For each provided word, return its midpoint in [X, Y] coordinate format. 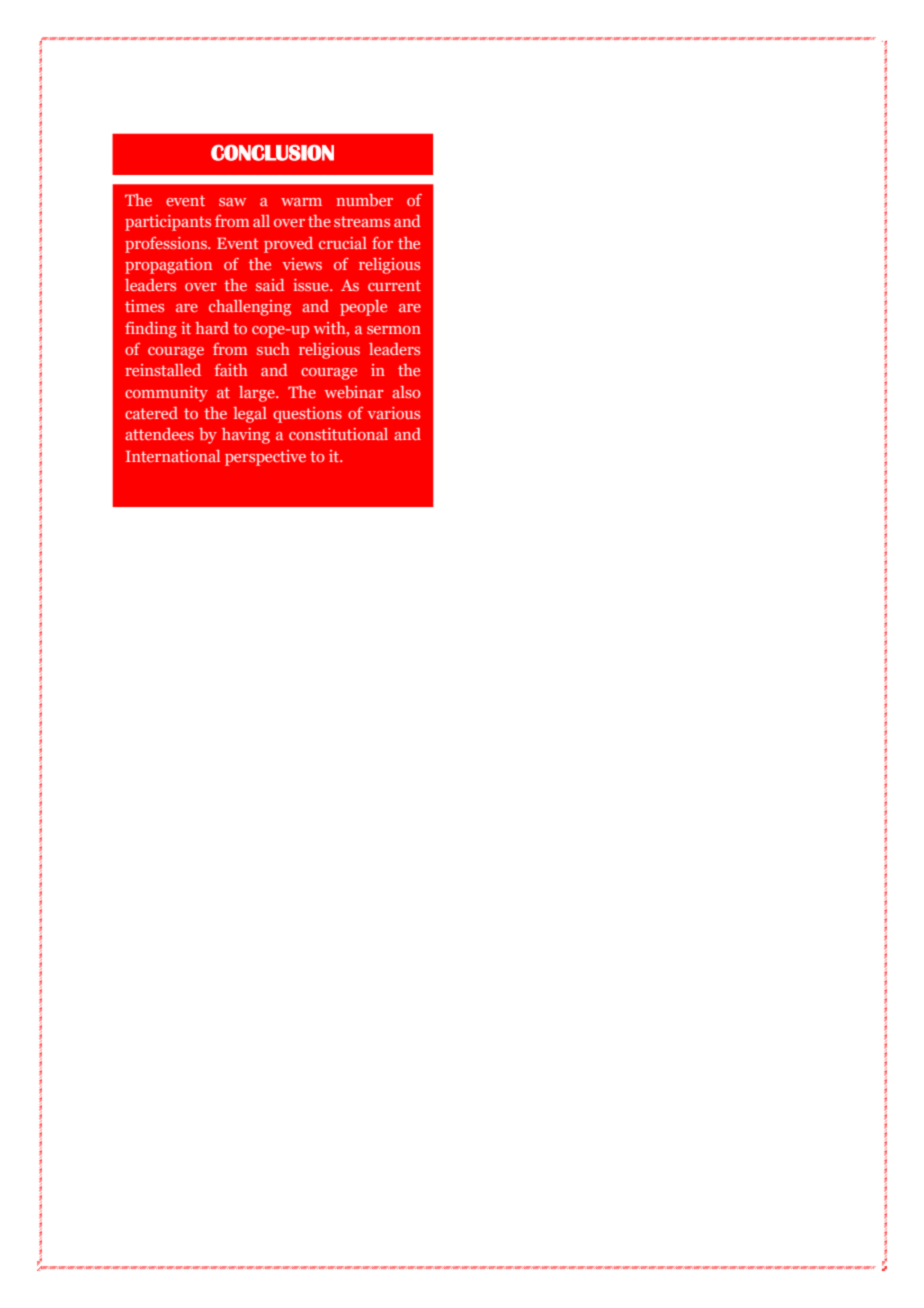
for [382, 243]
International [173, 456]
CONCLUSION [272, 152]
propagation [168, 266]
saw [232, 202]
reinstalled [163, 370]
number [364, 200]
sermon [394, 330]
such [273, 349]
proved [288, 245]
